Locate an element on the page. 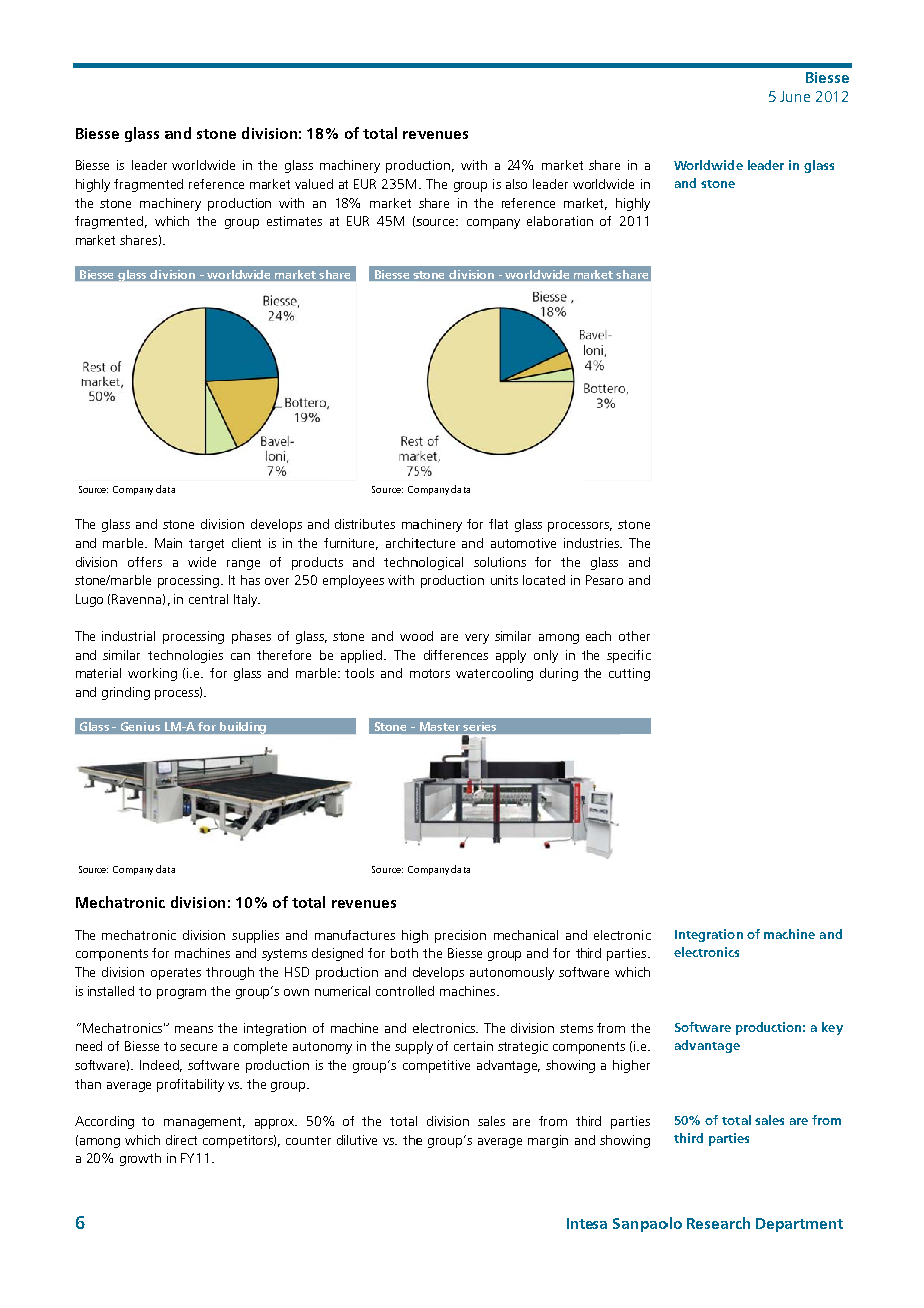 This image has width=924, height=1308. higher is located at coordinates (631, 1066).
